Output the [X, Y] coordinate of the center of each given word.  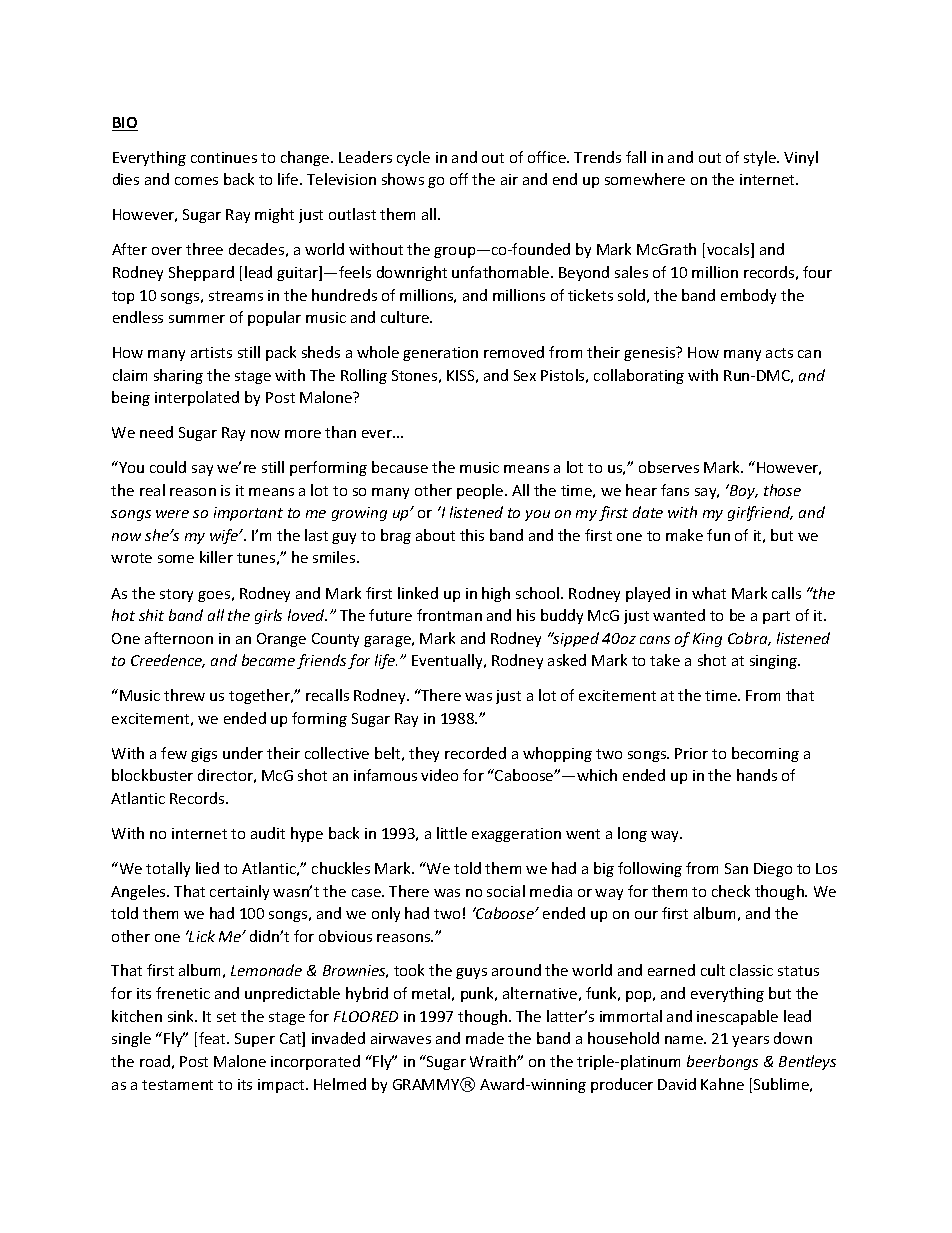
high [496, 594]
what [709, 593]
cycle [413, 158]
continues [224, 157]
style [761, 158]
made [485, 1038]
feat [214, 1038]
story [176, 595]
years [750, 1041]
